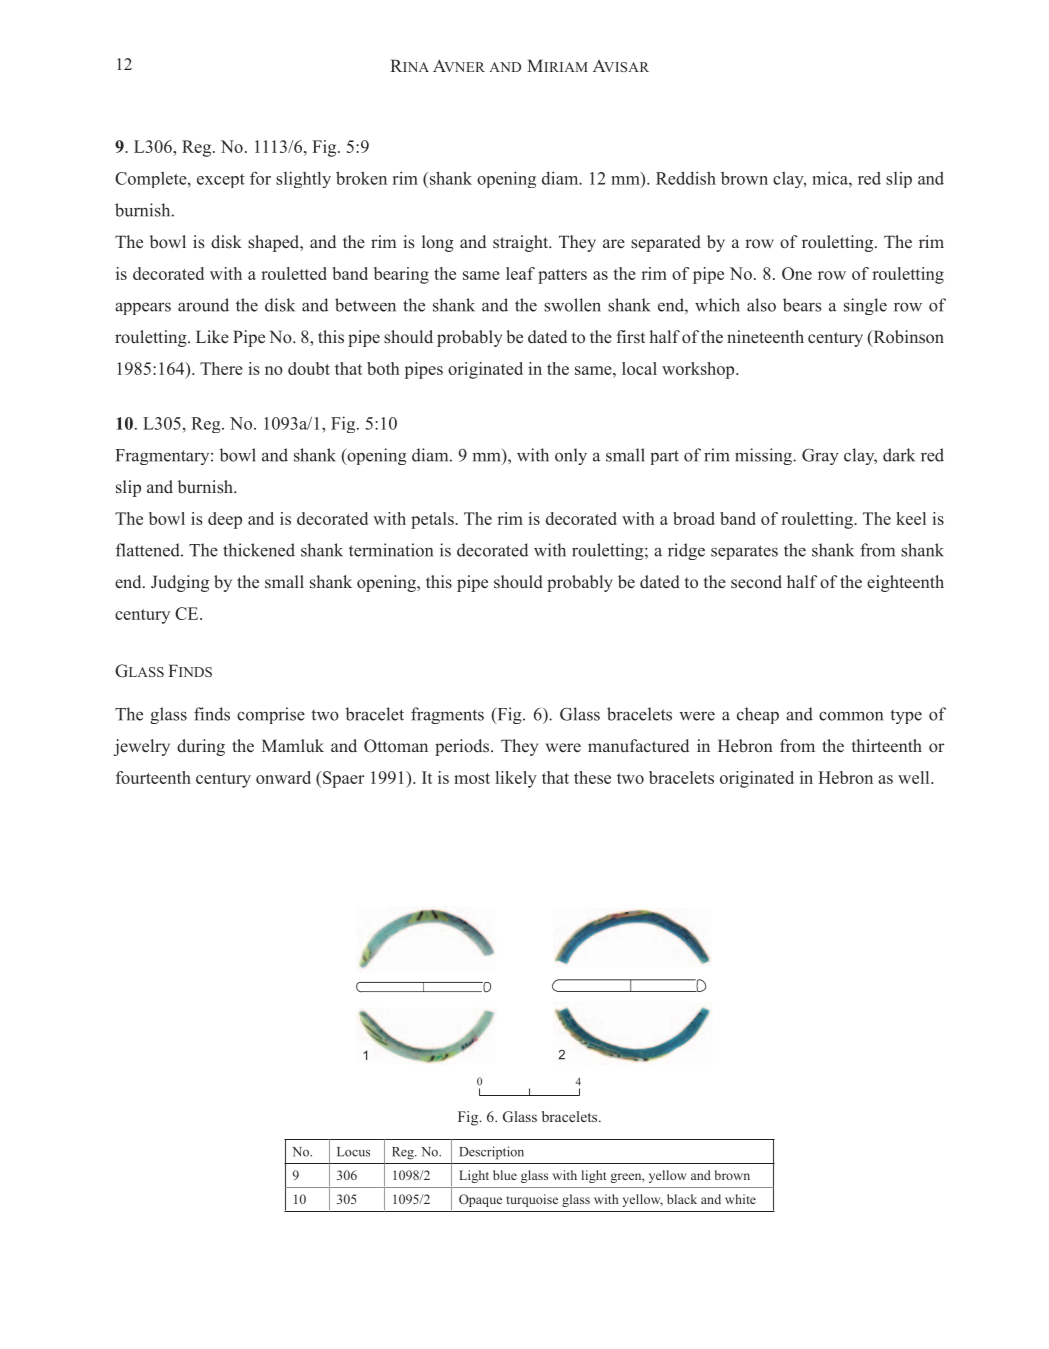  I want to click on Locus, so click(353, 1152).
